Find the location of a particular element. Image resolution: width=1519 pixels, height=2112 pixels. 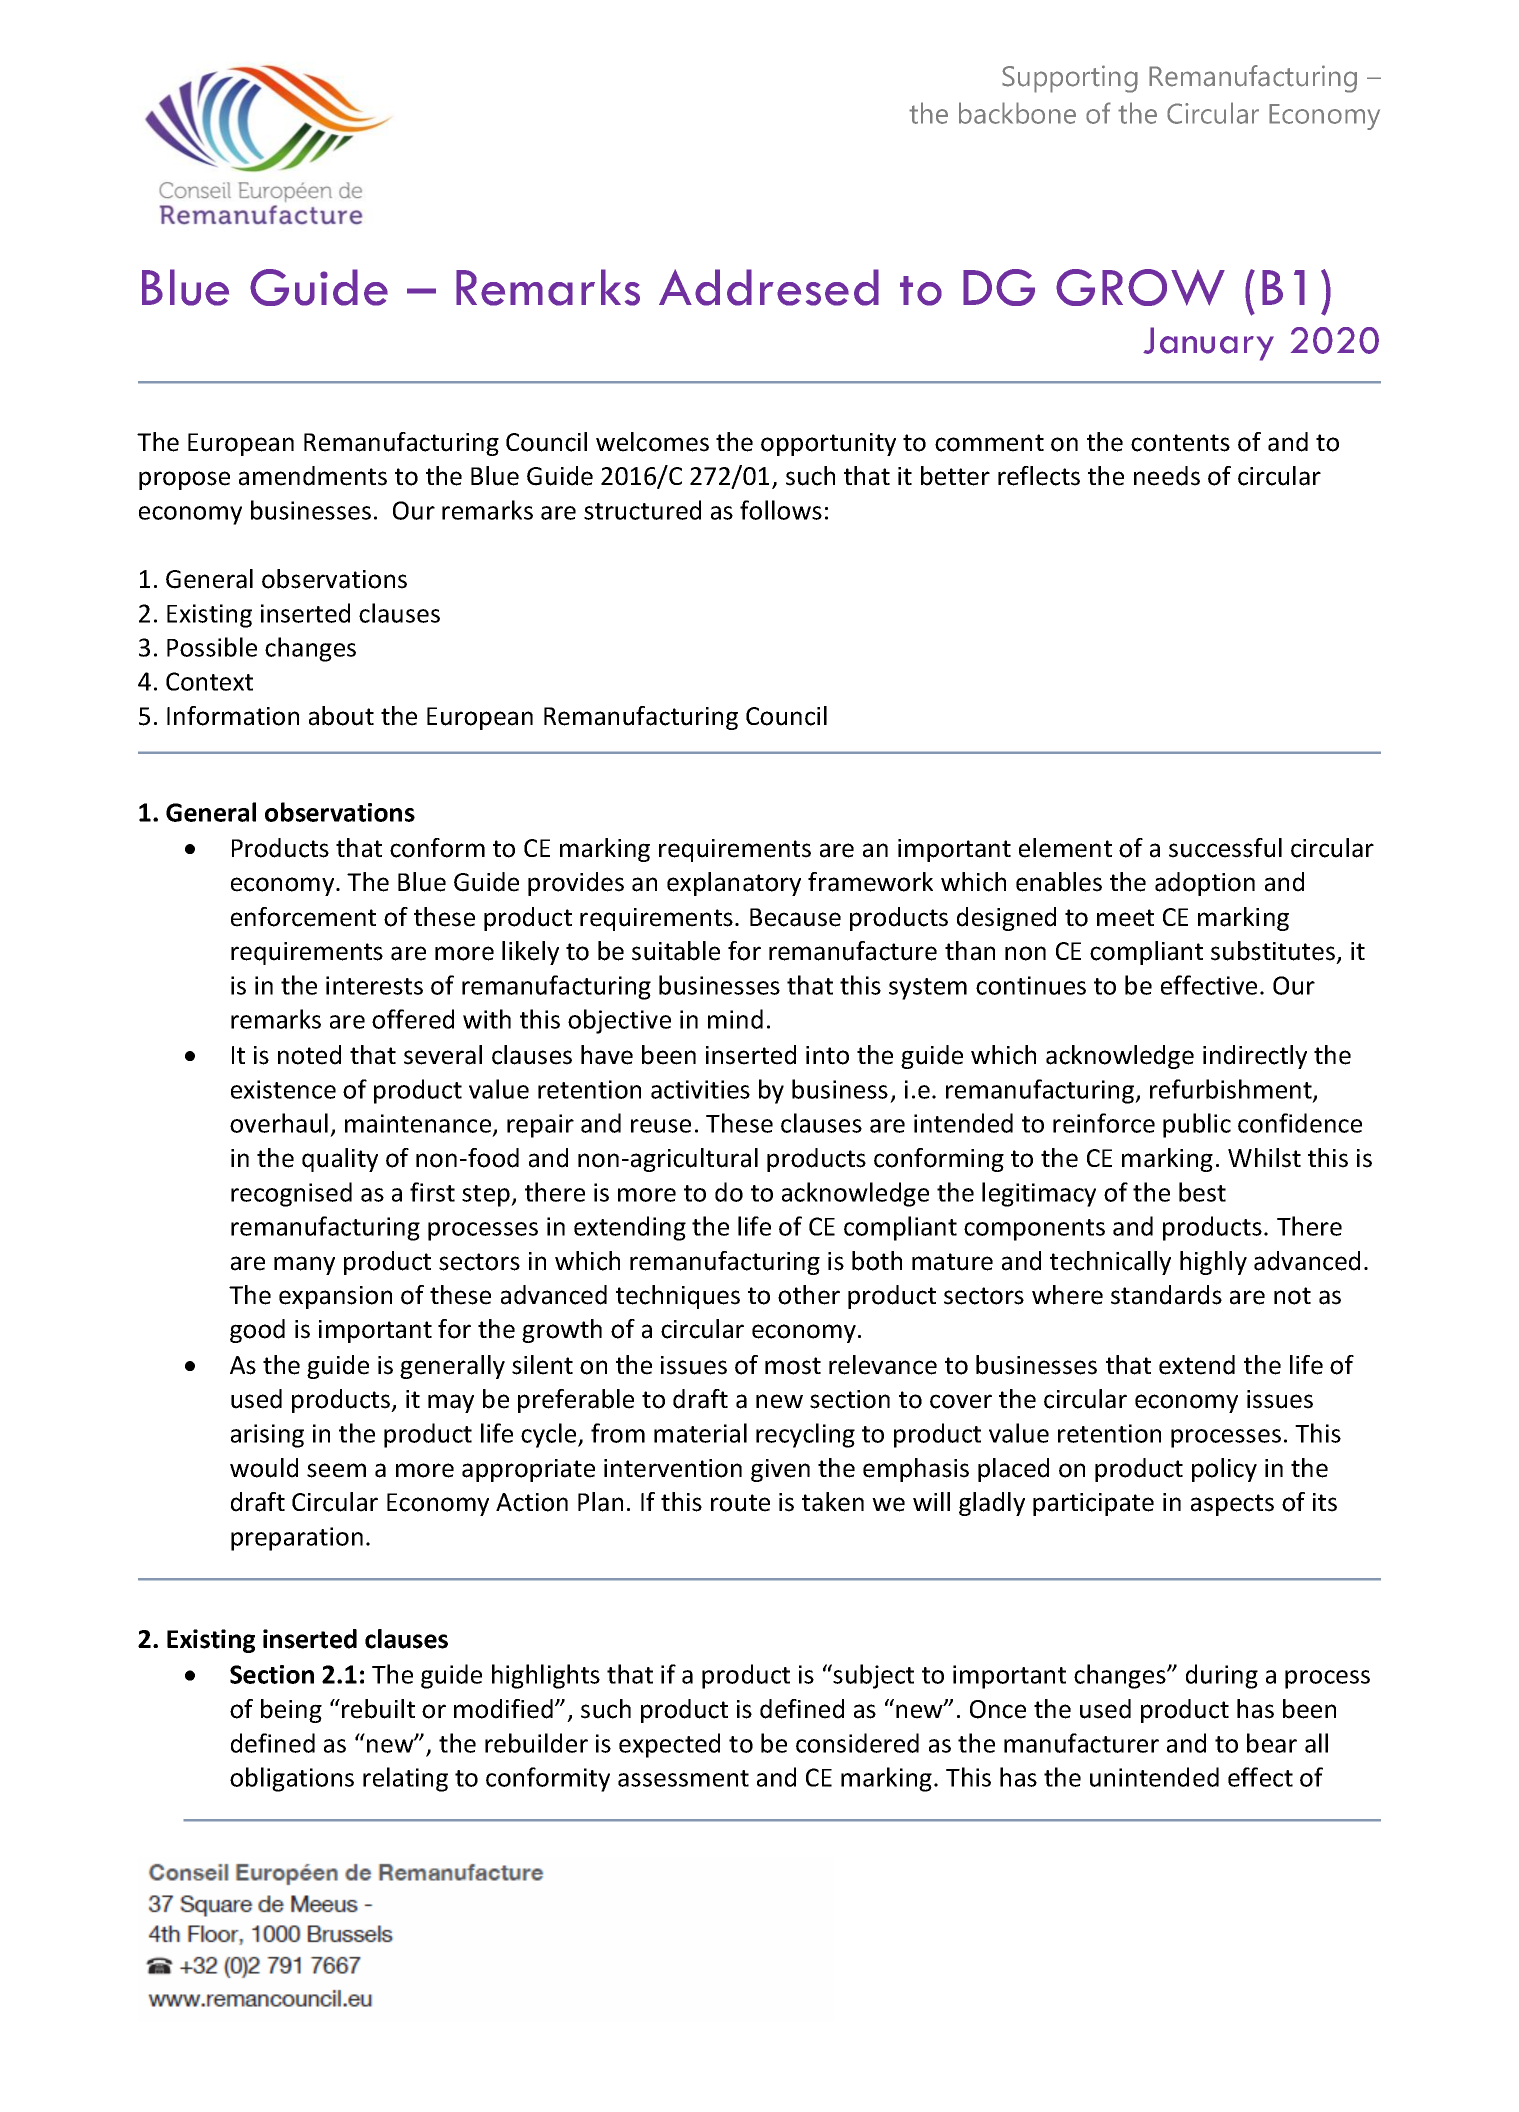

about is located at coordinates (341, 716).
